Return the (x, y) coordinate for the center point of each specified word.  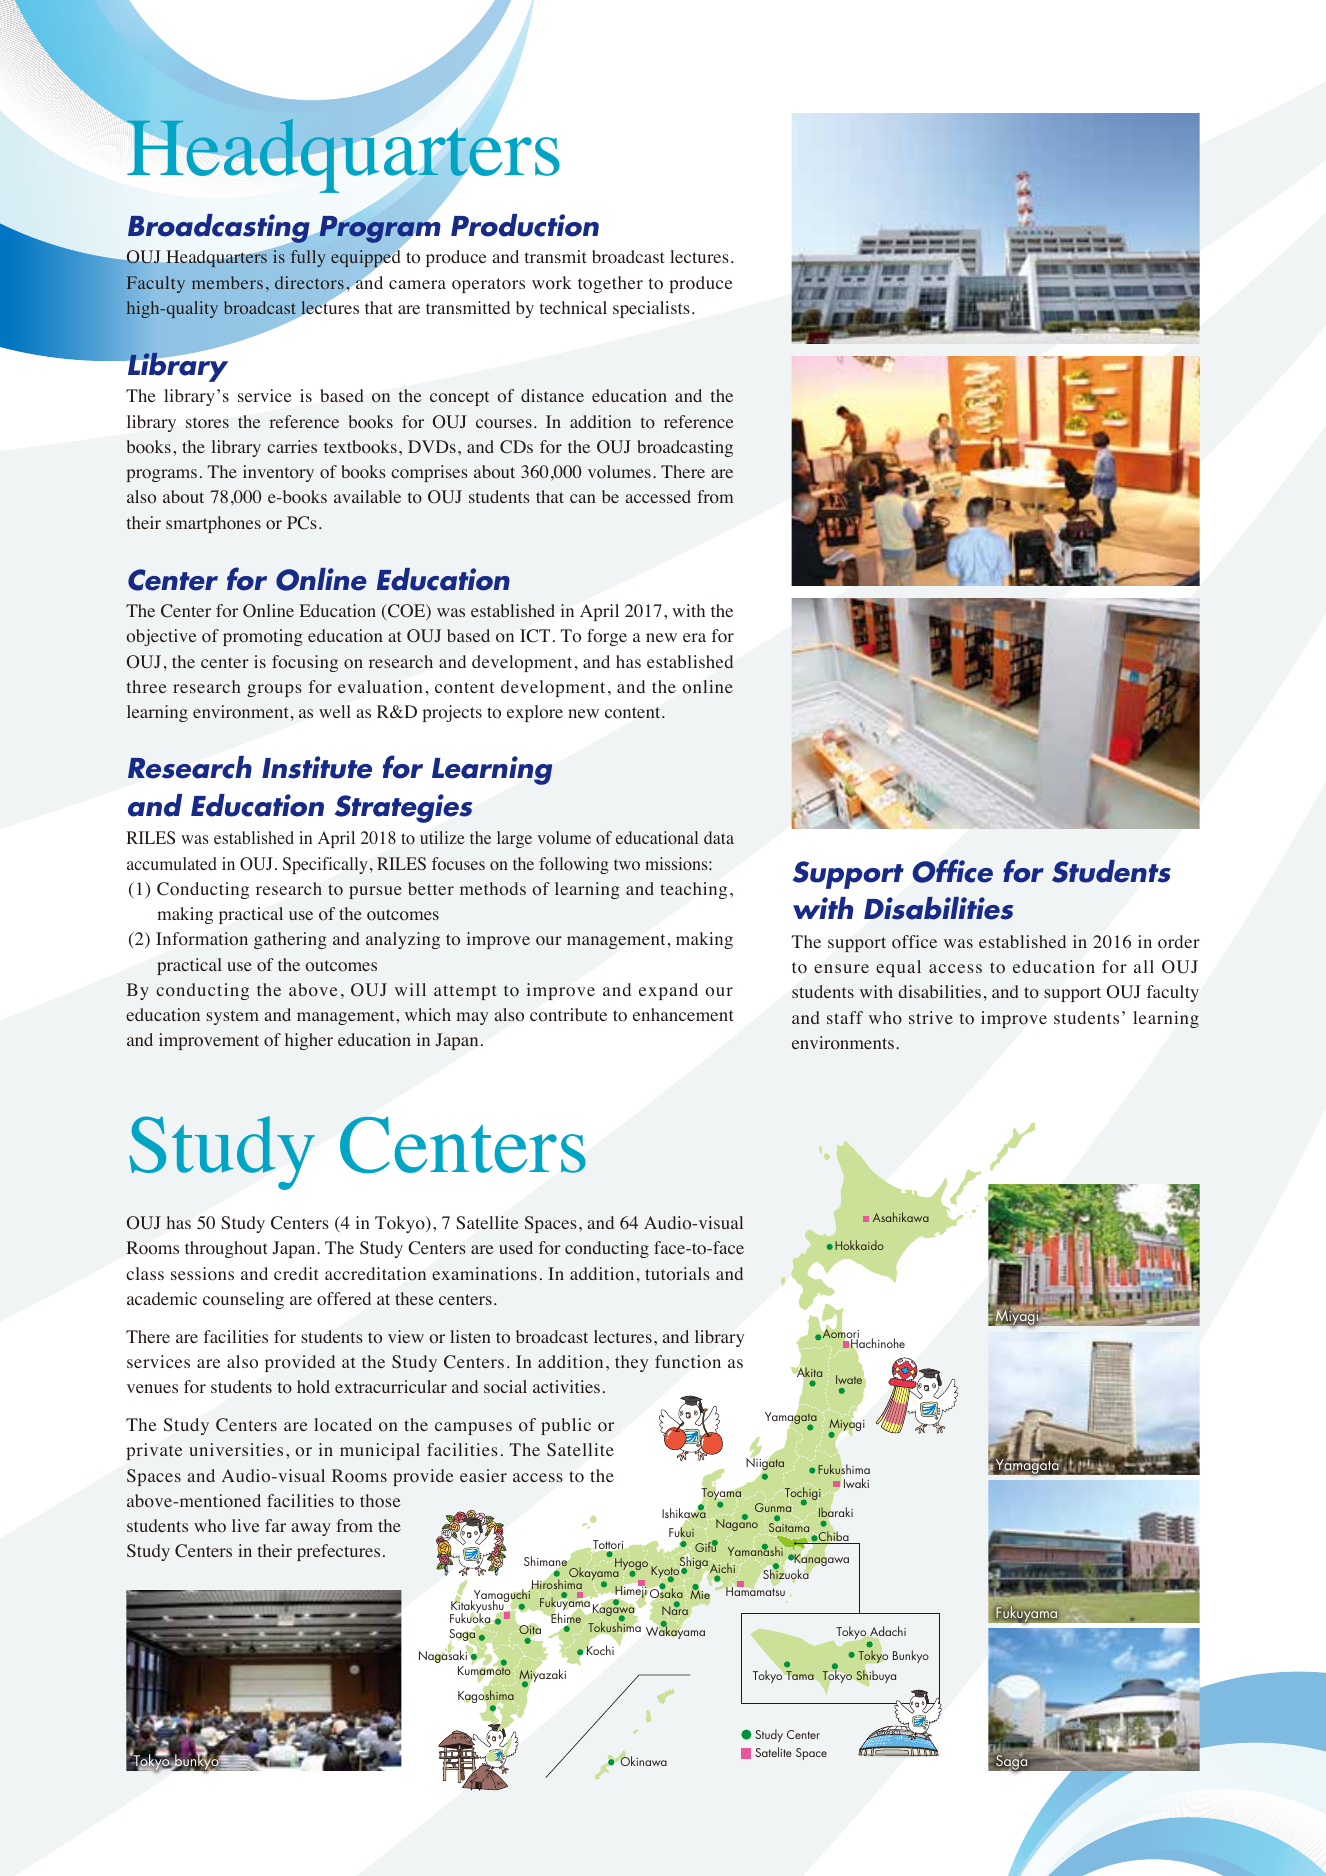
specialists (651, 309)
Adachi (887, 1632)
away (311, 1529)
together (610, 284)
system (232, 1017)
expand (668, 991)
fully (308, 258)
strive (931, 1017)
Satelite (773, 1752)
